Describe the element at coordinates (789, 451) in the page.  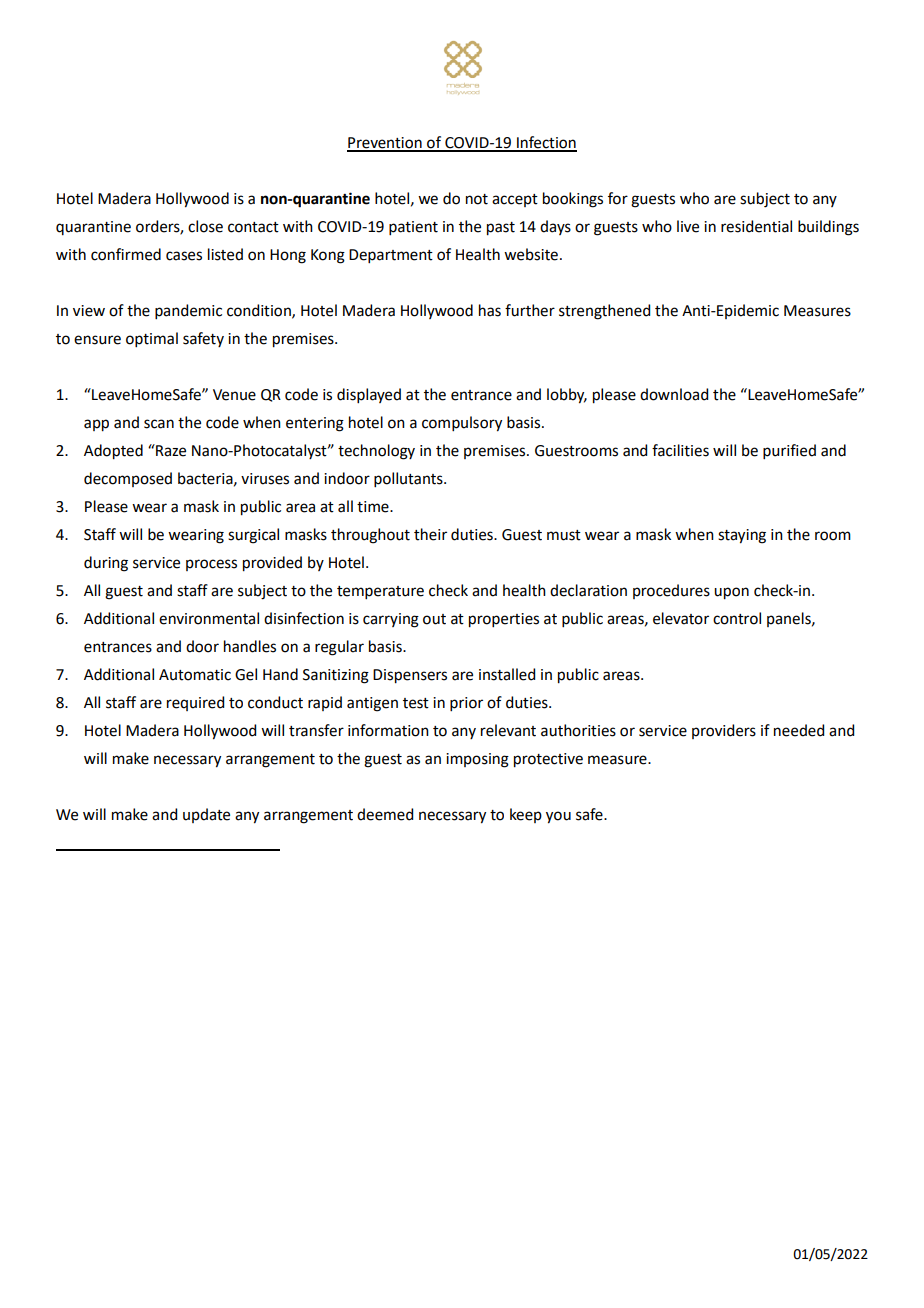
I see `purified` at that location.
